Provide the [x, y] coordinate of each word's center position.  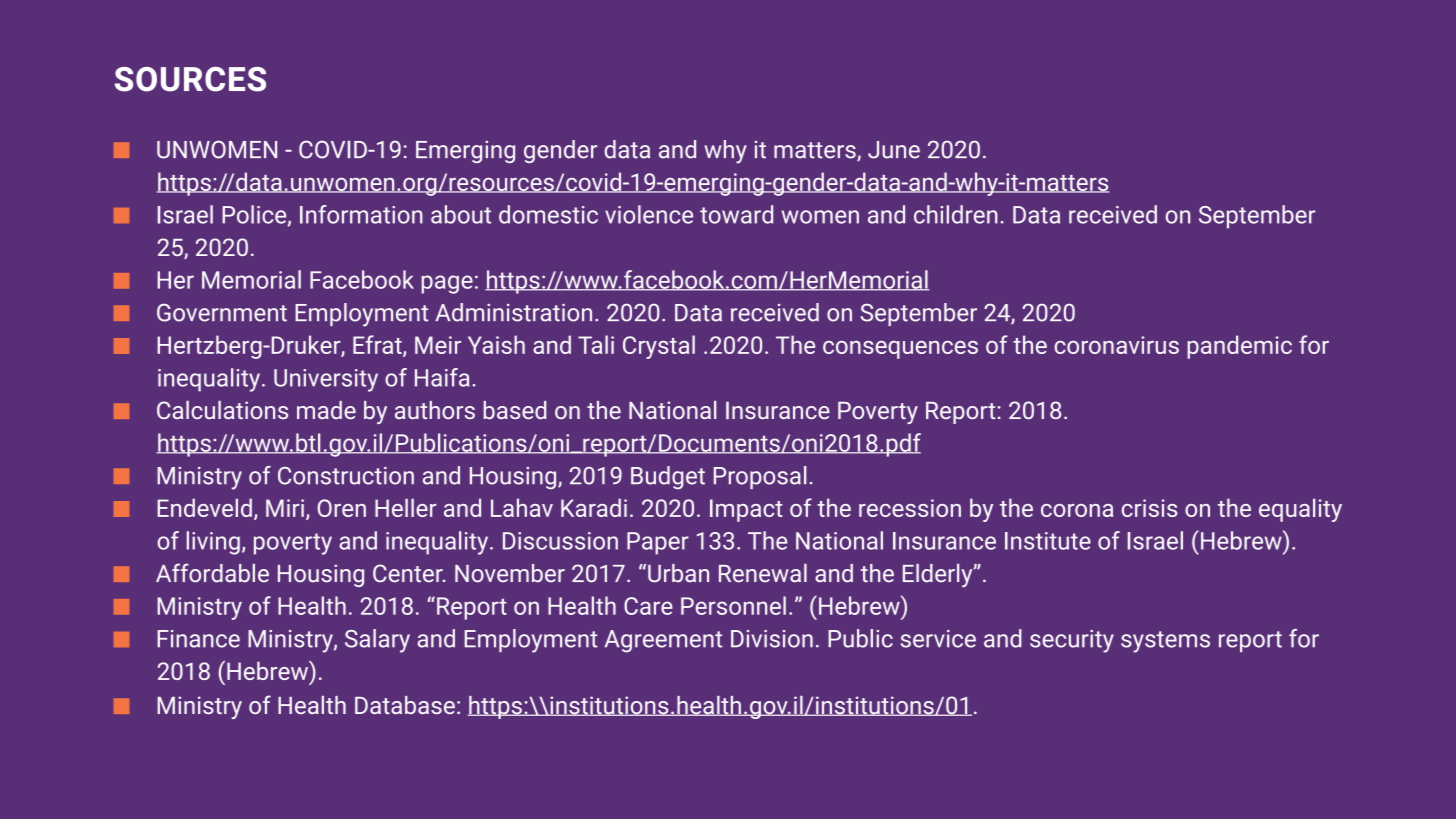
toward [736, 214]
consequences [900, 350]
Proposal [760, 477]
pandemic [1239, 347]
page [447, 284]
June [894, 150]
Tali [596, 344]
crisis [1149, 508]
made [326, 410]
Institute [1048, 541]
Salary [377, 641]
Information [361, 214]
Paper [658, 543]
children [956, 214]
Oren [341, 508]
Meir [438, 345]
